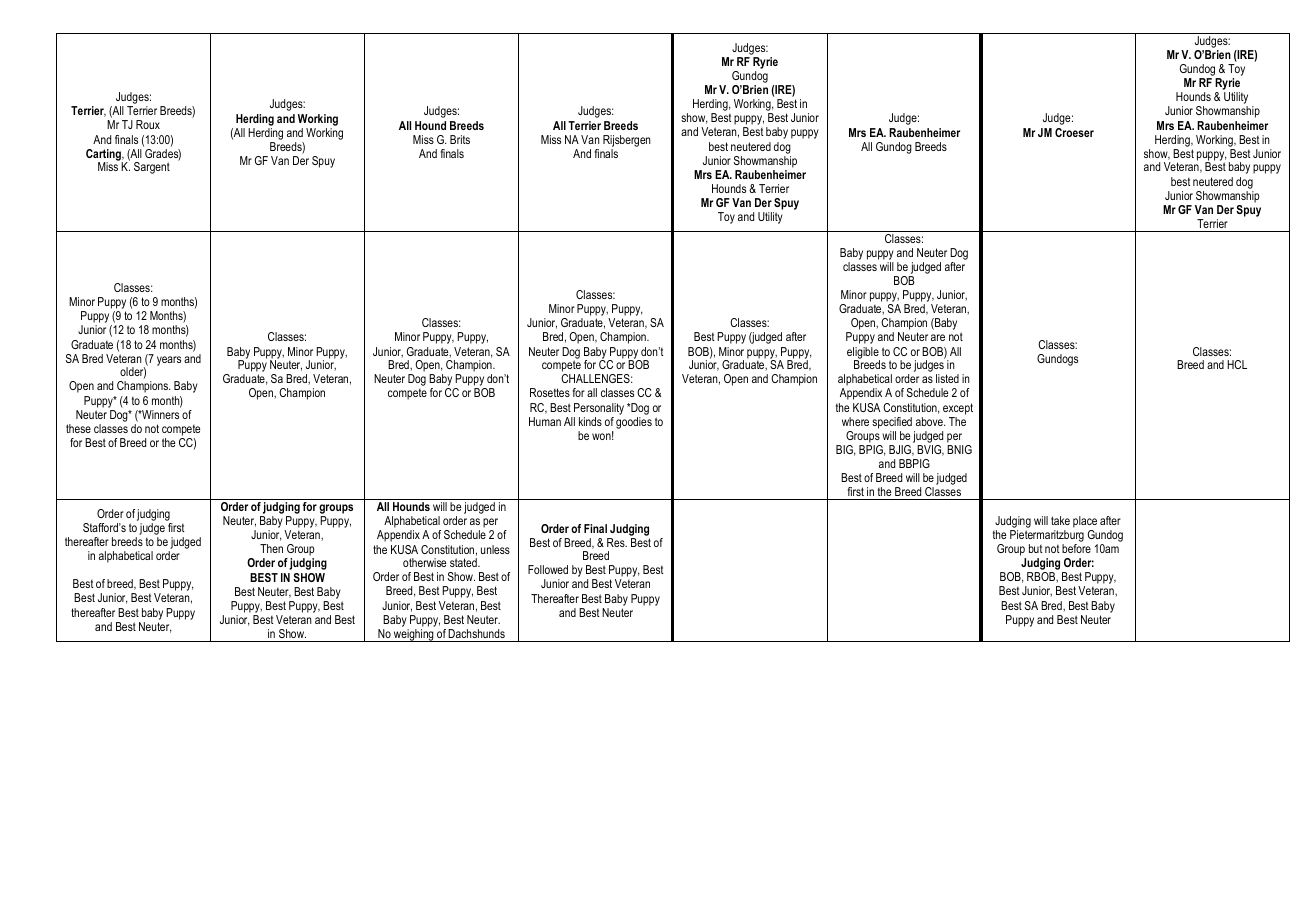 The height and width of the screenshot is (924, 1308). Describe the element at coordinates (148, 124) in the screenshot. I see `Roux` at that location.
